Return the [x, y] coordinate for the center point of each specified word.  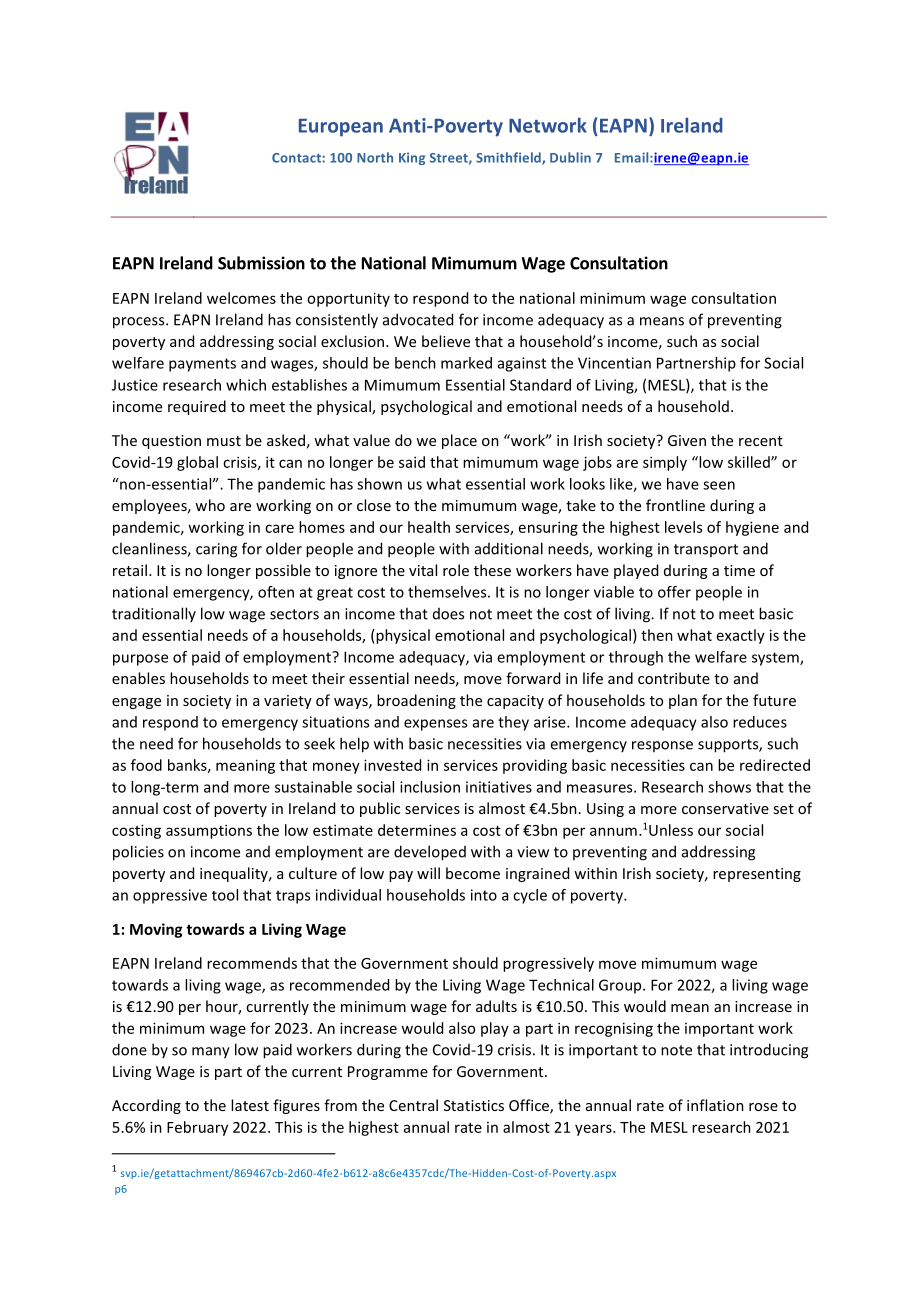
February [197, 1128]
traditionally [154, 614]
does [448, 614]
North [375, 157]
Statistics [474, 1105]
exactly [741, 636]
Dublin [570, 157]
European [341, 128]
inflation [715, 1105]
